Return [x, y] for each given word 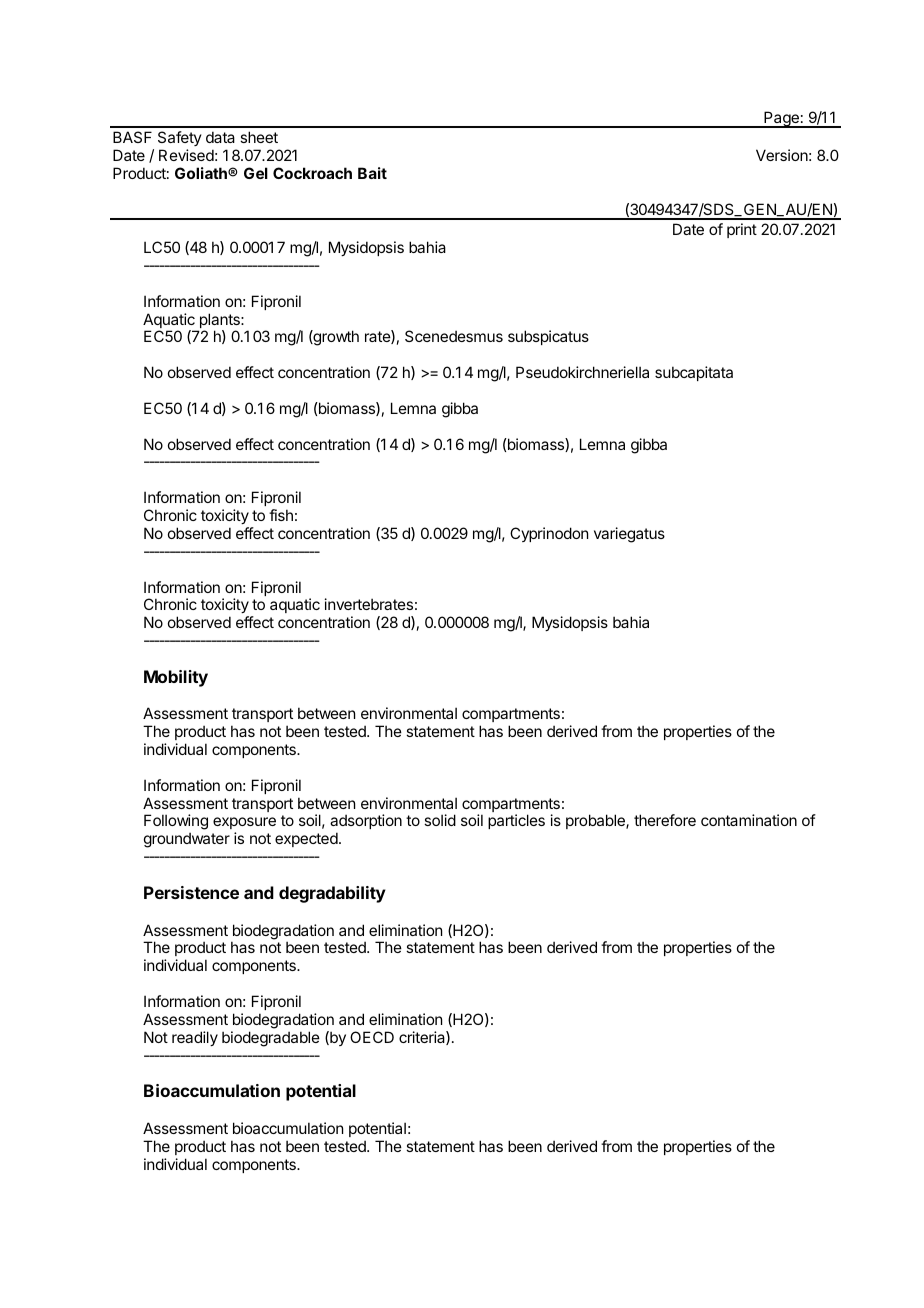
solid [440, 820]
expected [307, 839]
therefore [665, 820]
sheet [259, 137]
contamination [749, 820]
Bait [372, 173]
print [742, 230]
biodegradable [271, 1039]
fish [281, 515]
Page [781, 119]
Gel [256, 173]
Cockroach [312, 173]
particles [516, 821]
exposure [244, 825]
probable [596, 821]
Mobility [176, 678]
